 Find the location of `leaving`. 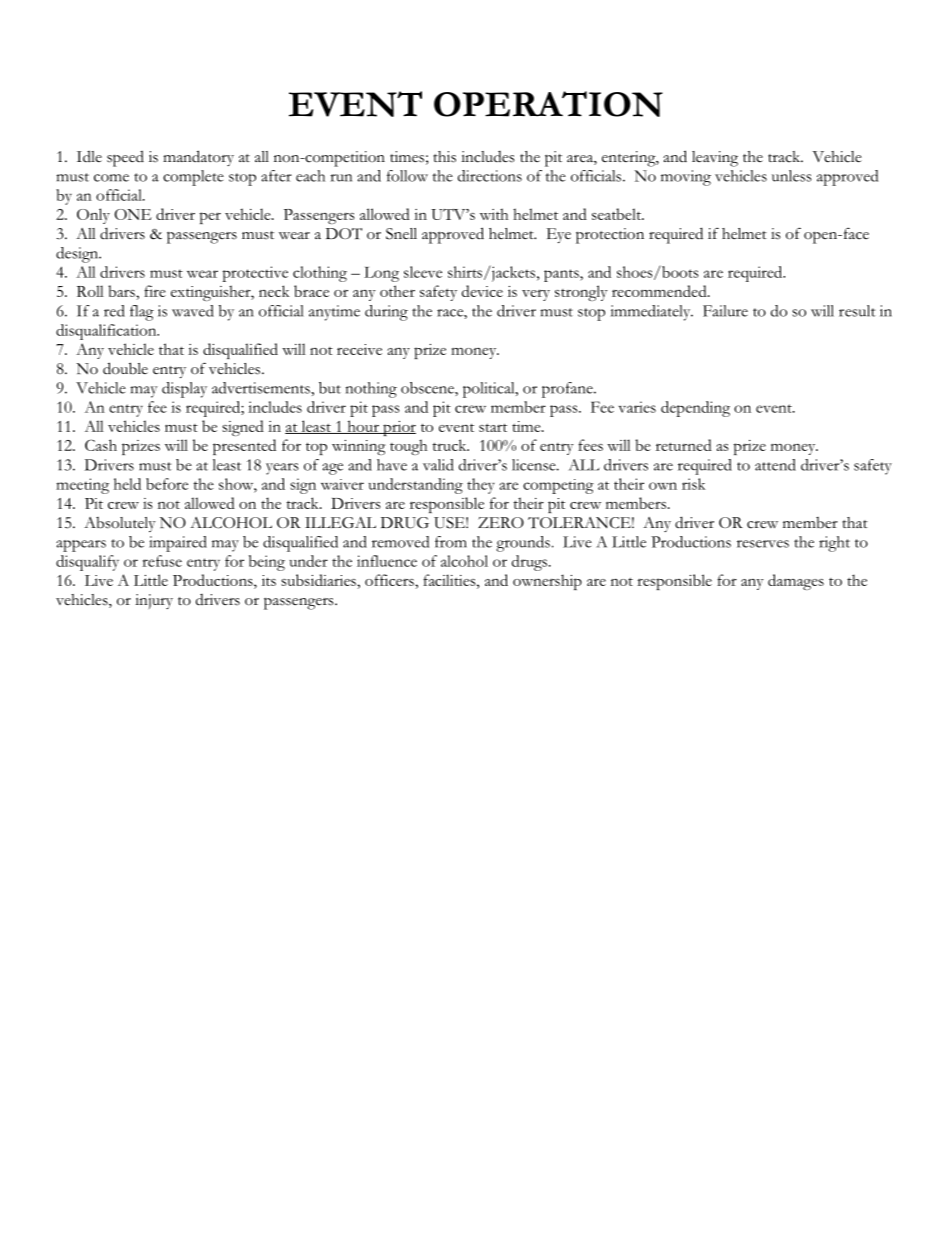

leaving is located at coordinates (715, 159).
